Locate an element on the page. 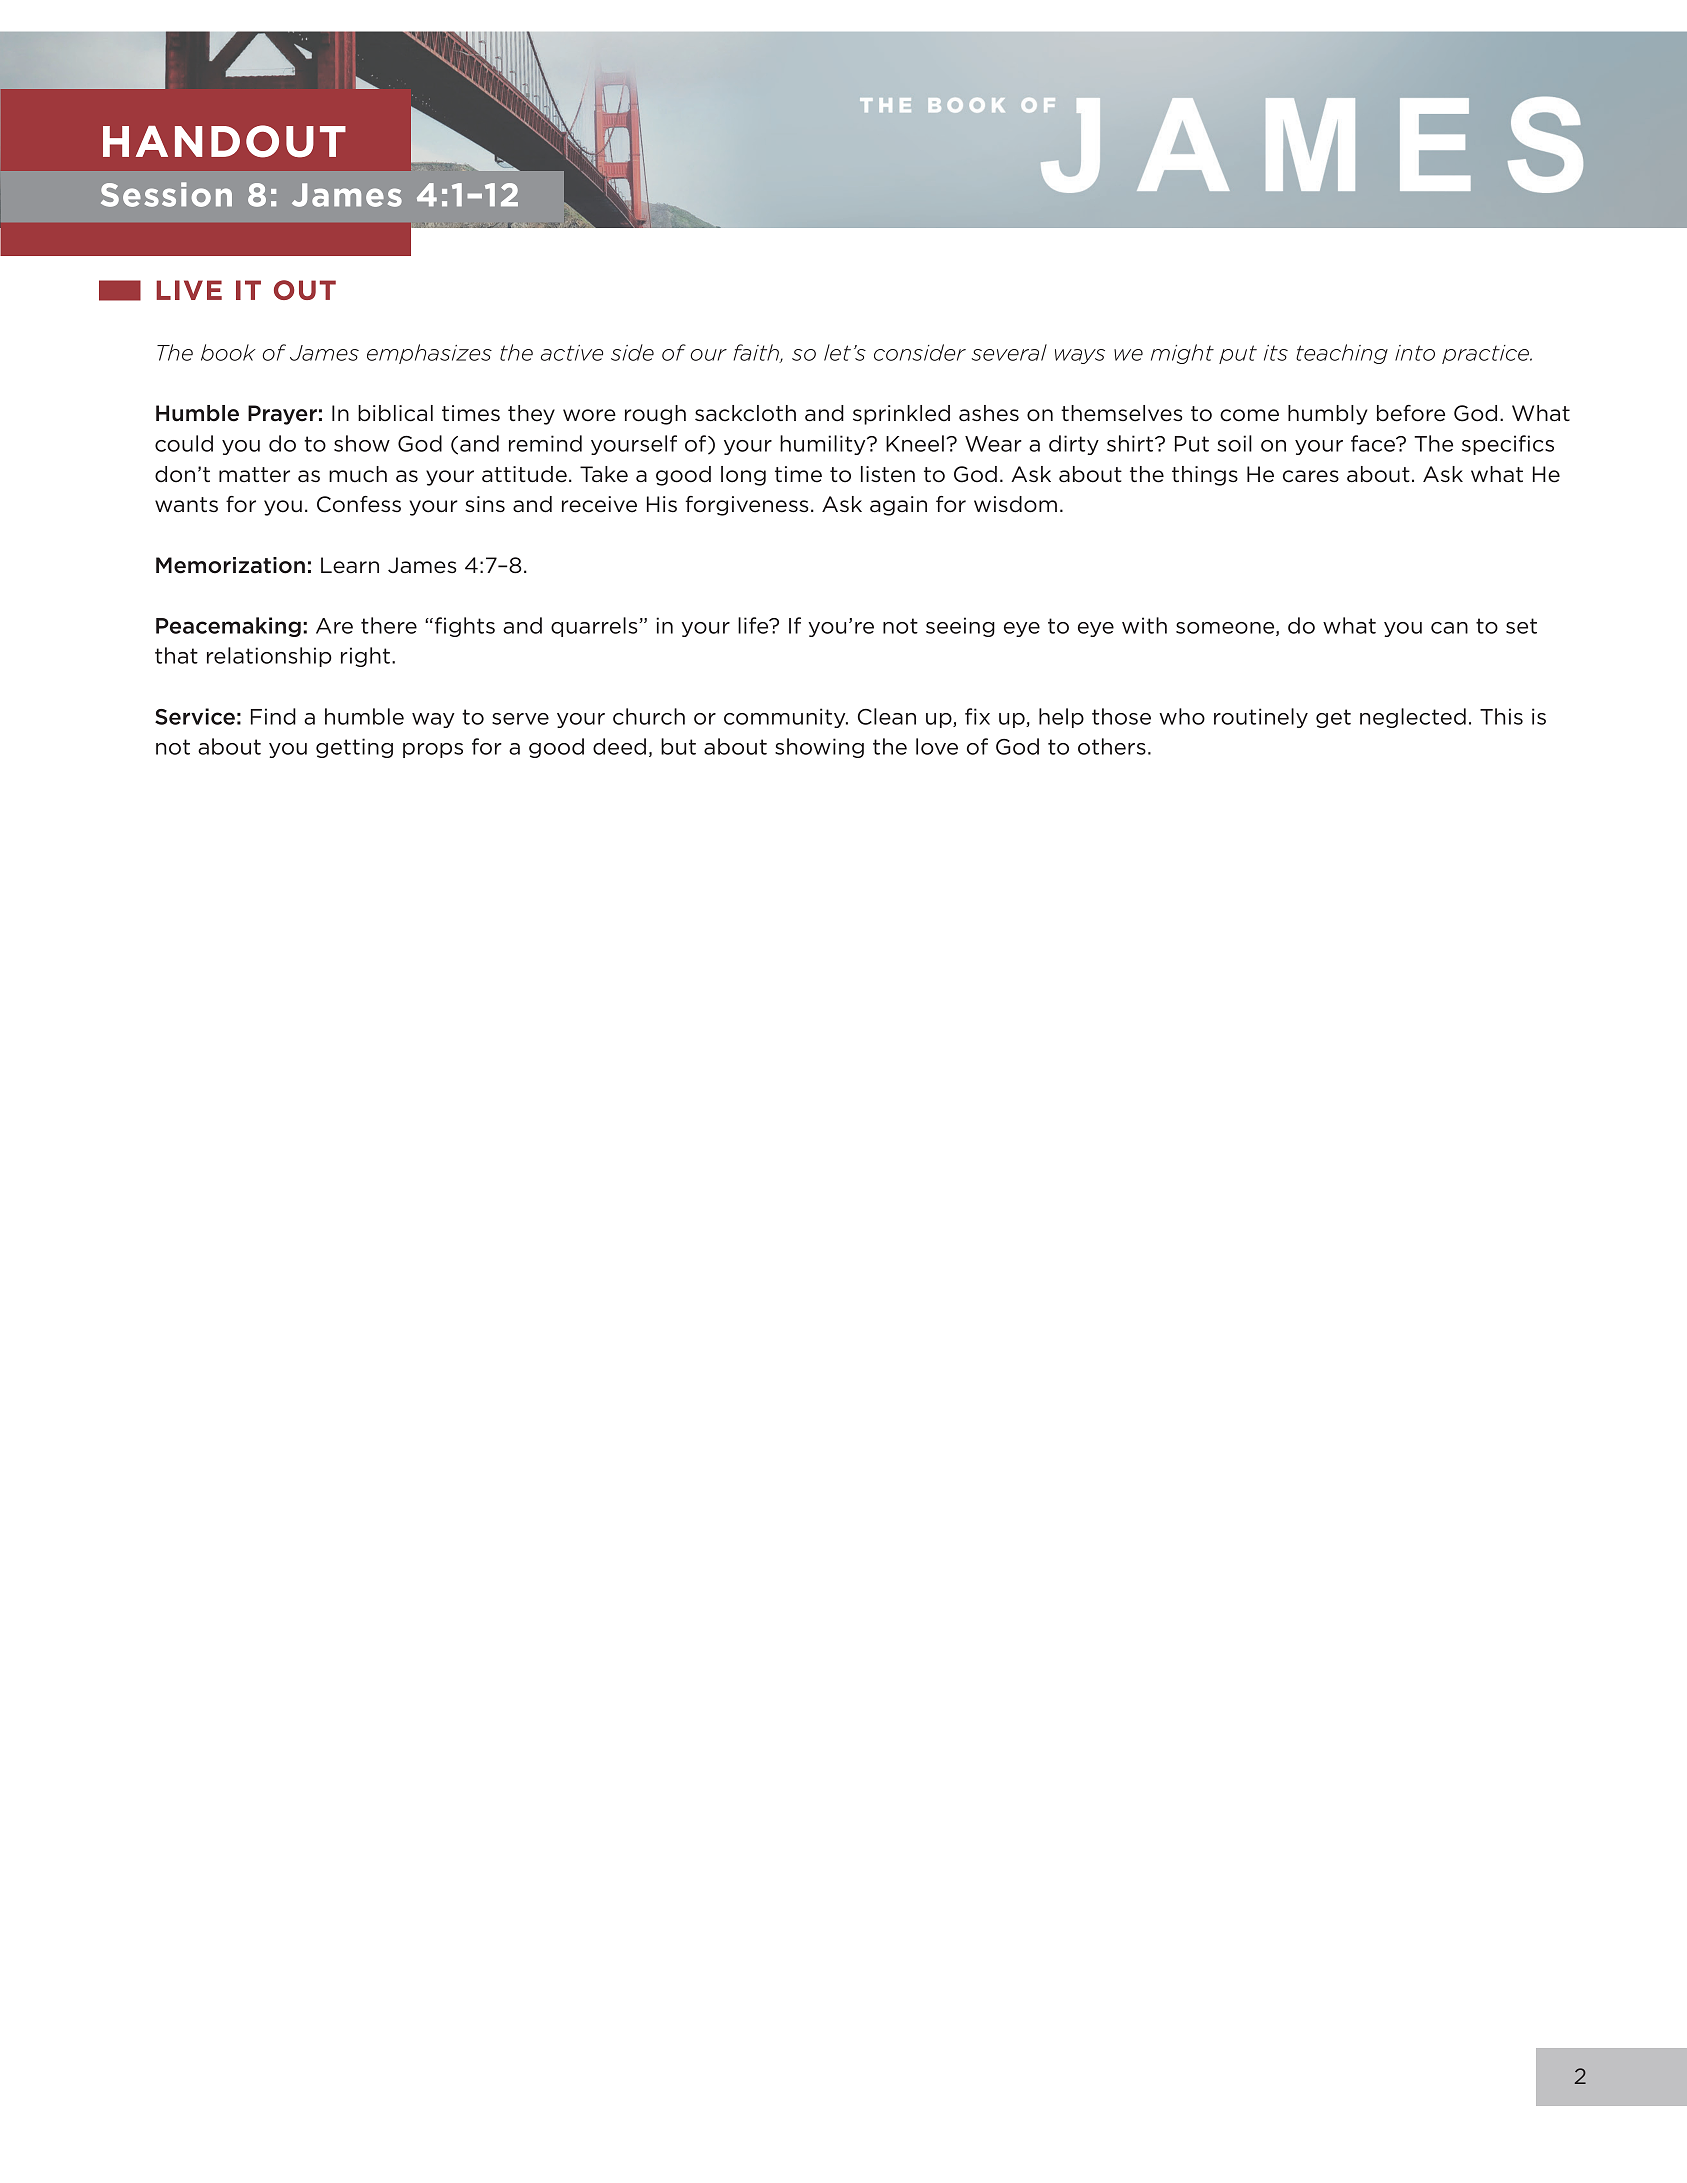  there is located at coordinates (389, 625).
